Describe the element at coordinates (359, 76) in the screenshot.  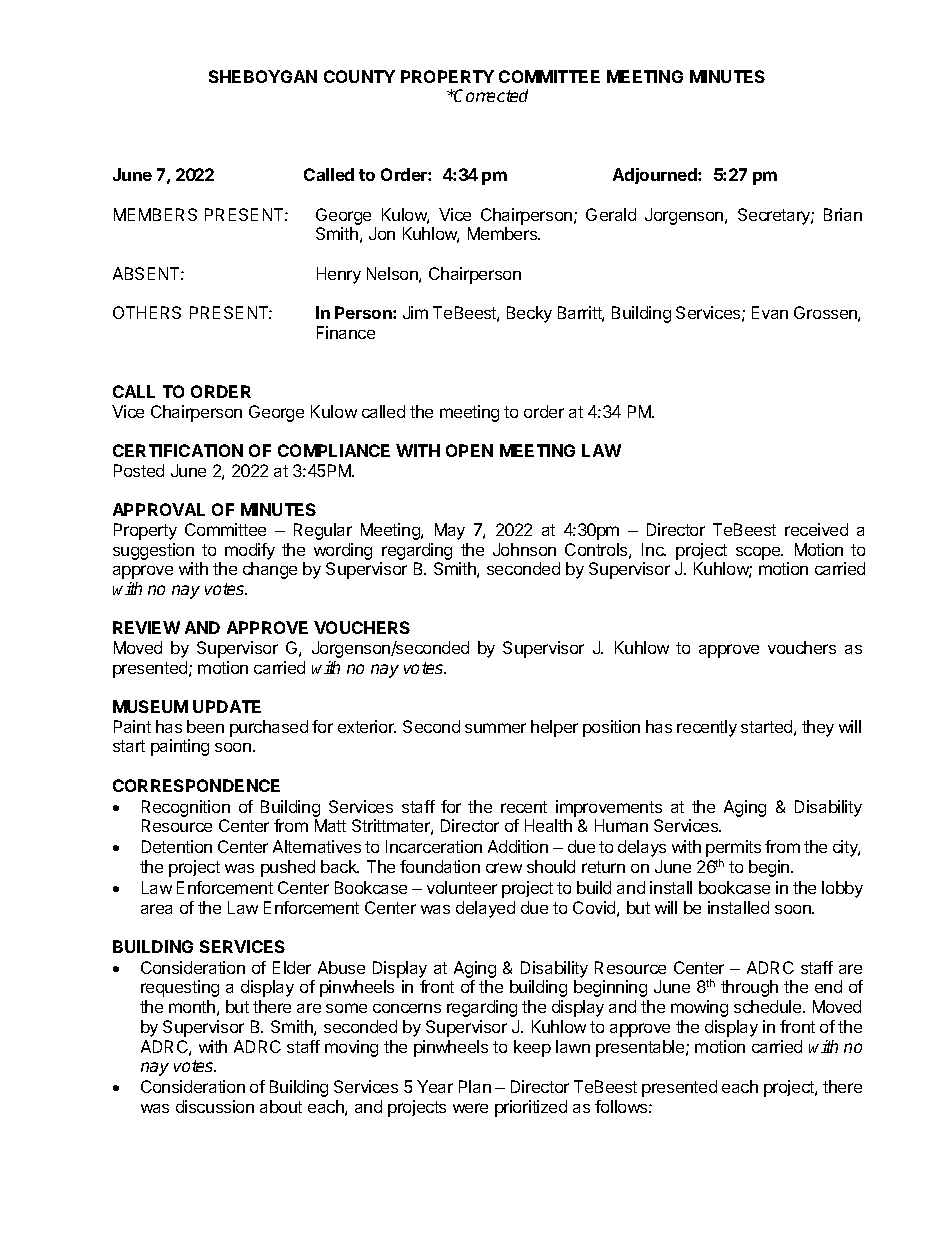
I see `COUNTY` at that location.
